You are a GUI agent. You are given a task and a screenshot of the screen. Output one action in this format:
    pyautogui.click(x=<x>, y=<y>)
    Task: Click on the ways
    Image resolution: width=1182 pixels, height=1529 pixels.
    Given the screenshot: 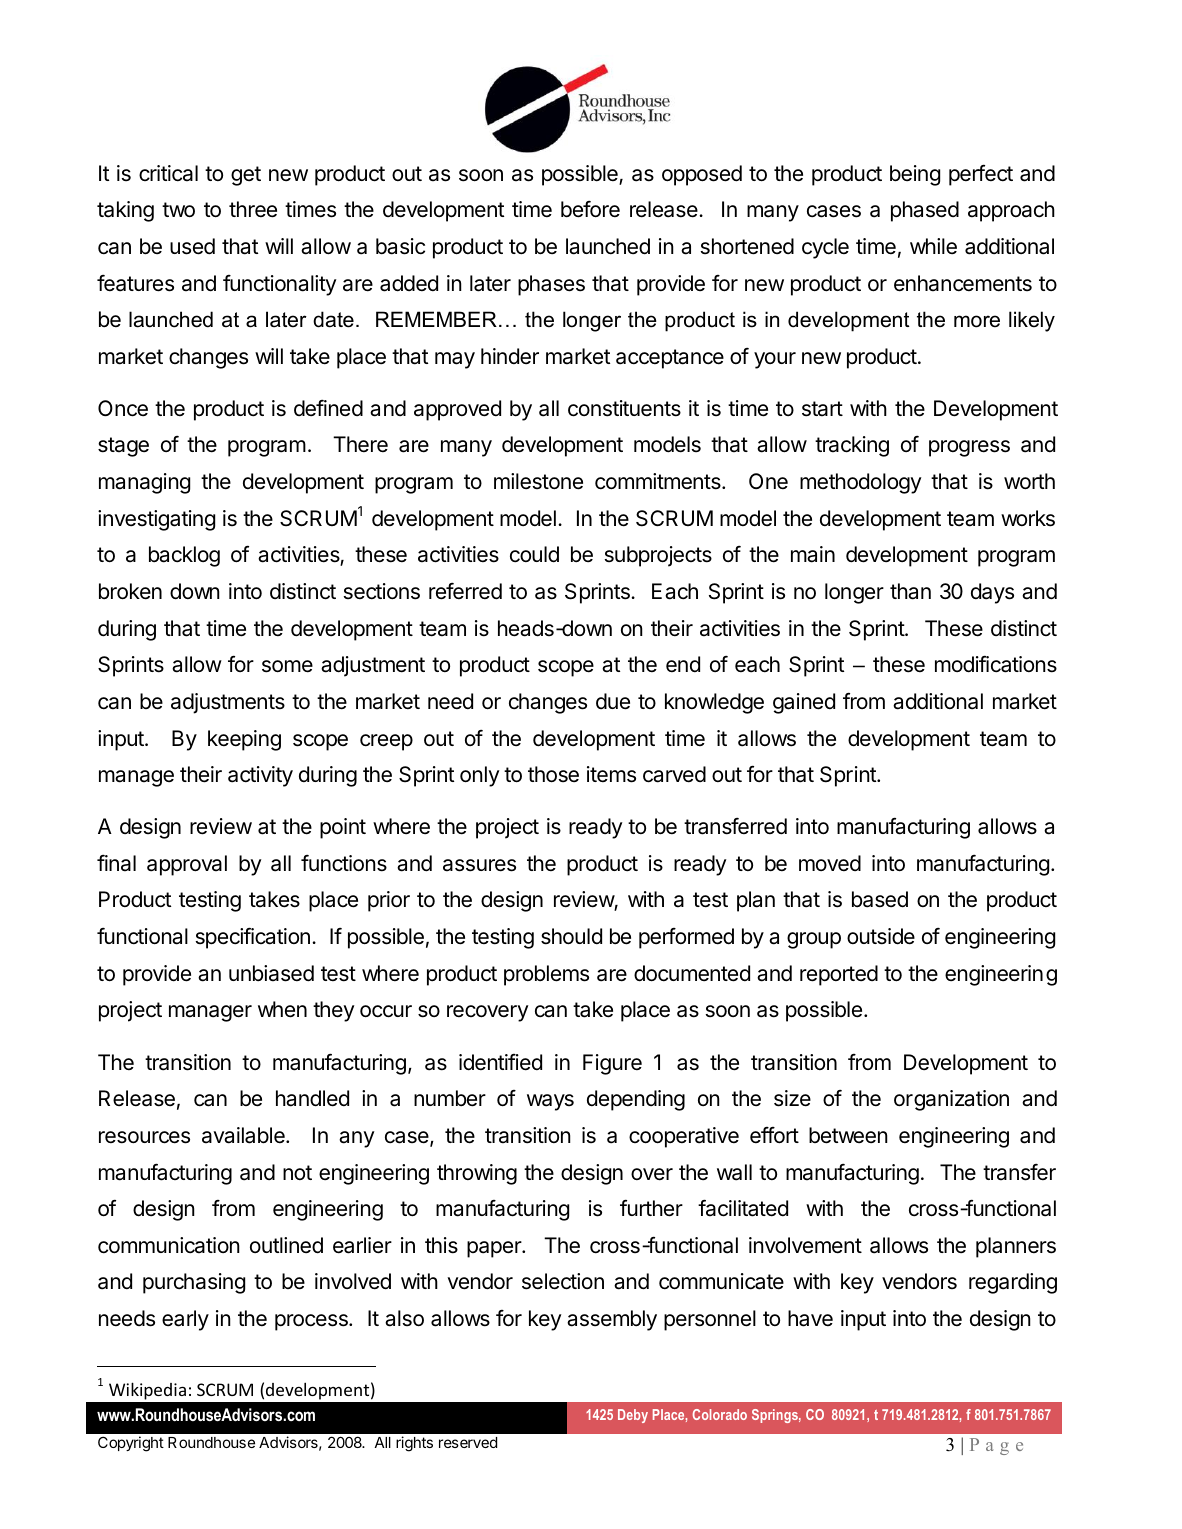 What is the action you would take?
    pyautogui.click(x=550, y=1102)
